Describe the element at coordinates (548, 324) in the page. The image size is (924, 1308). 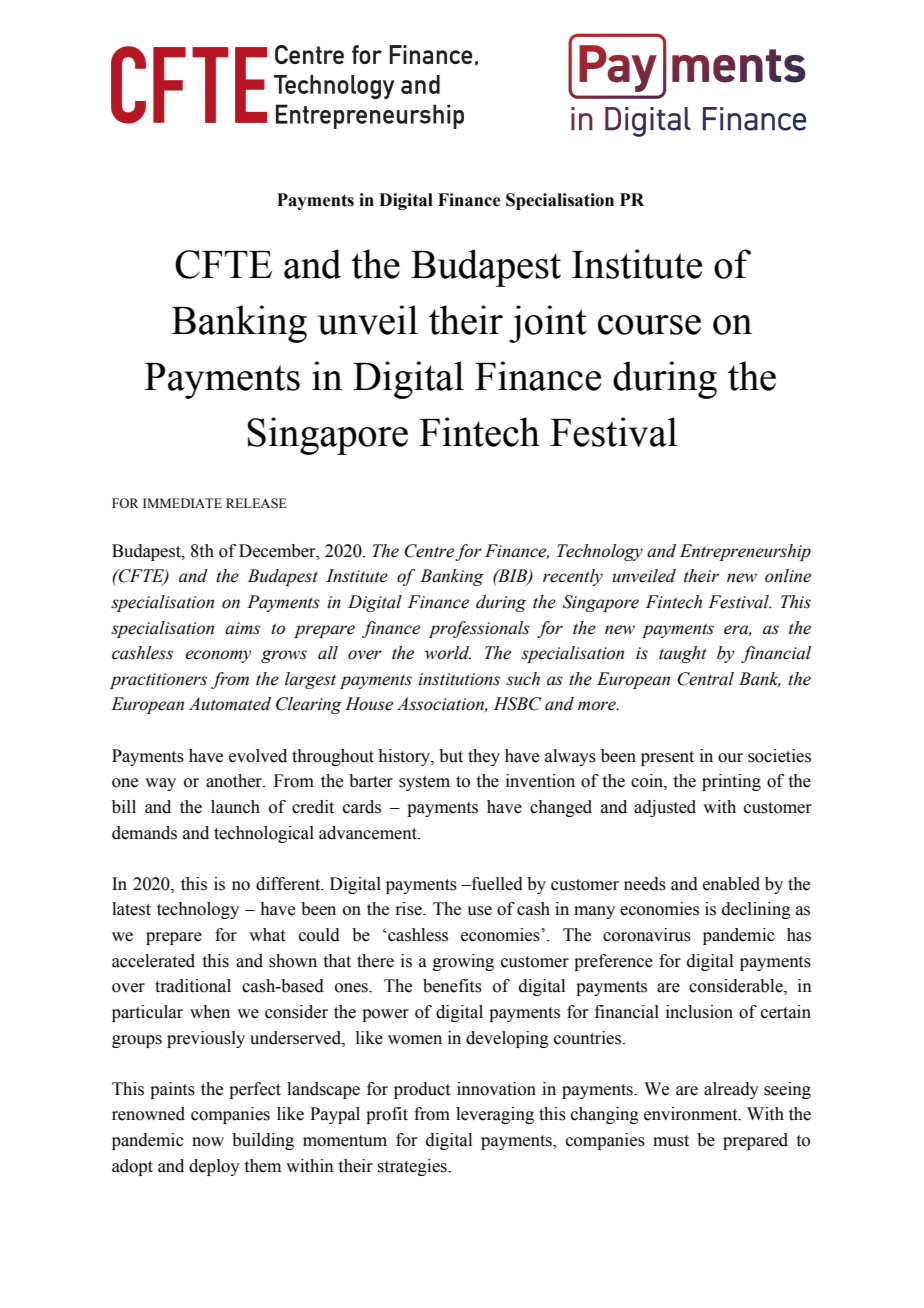
I see `joint` at that location.
